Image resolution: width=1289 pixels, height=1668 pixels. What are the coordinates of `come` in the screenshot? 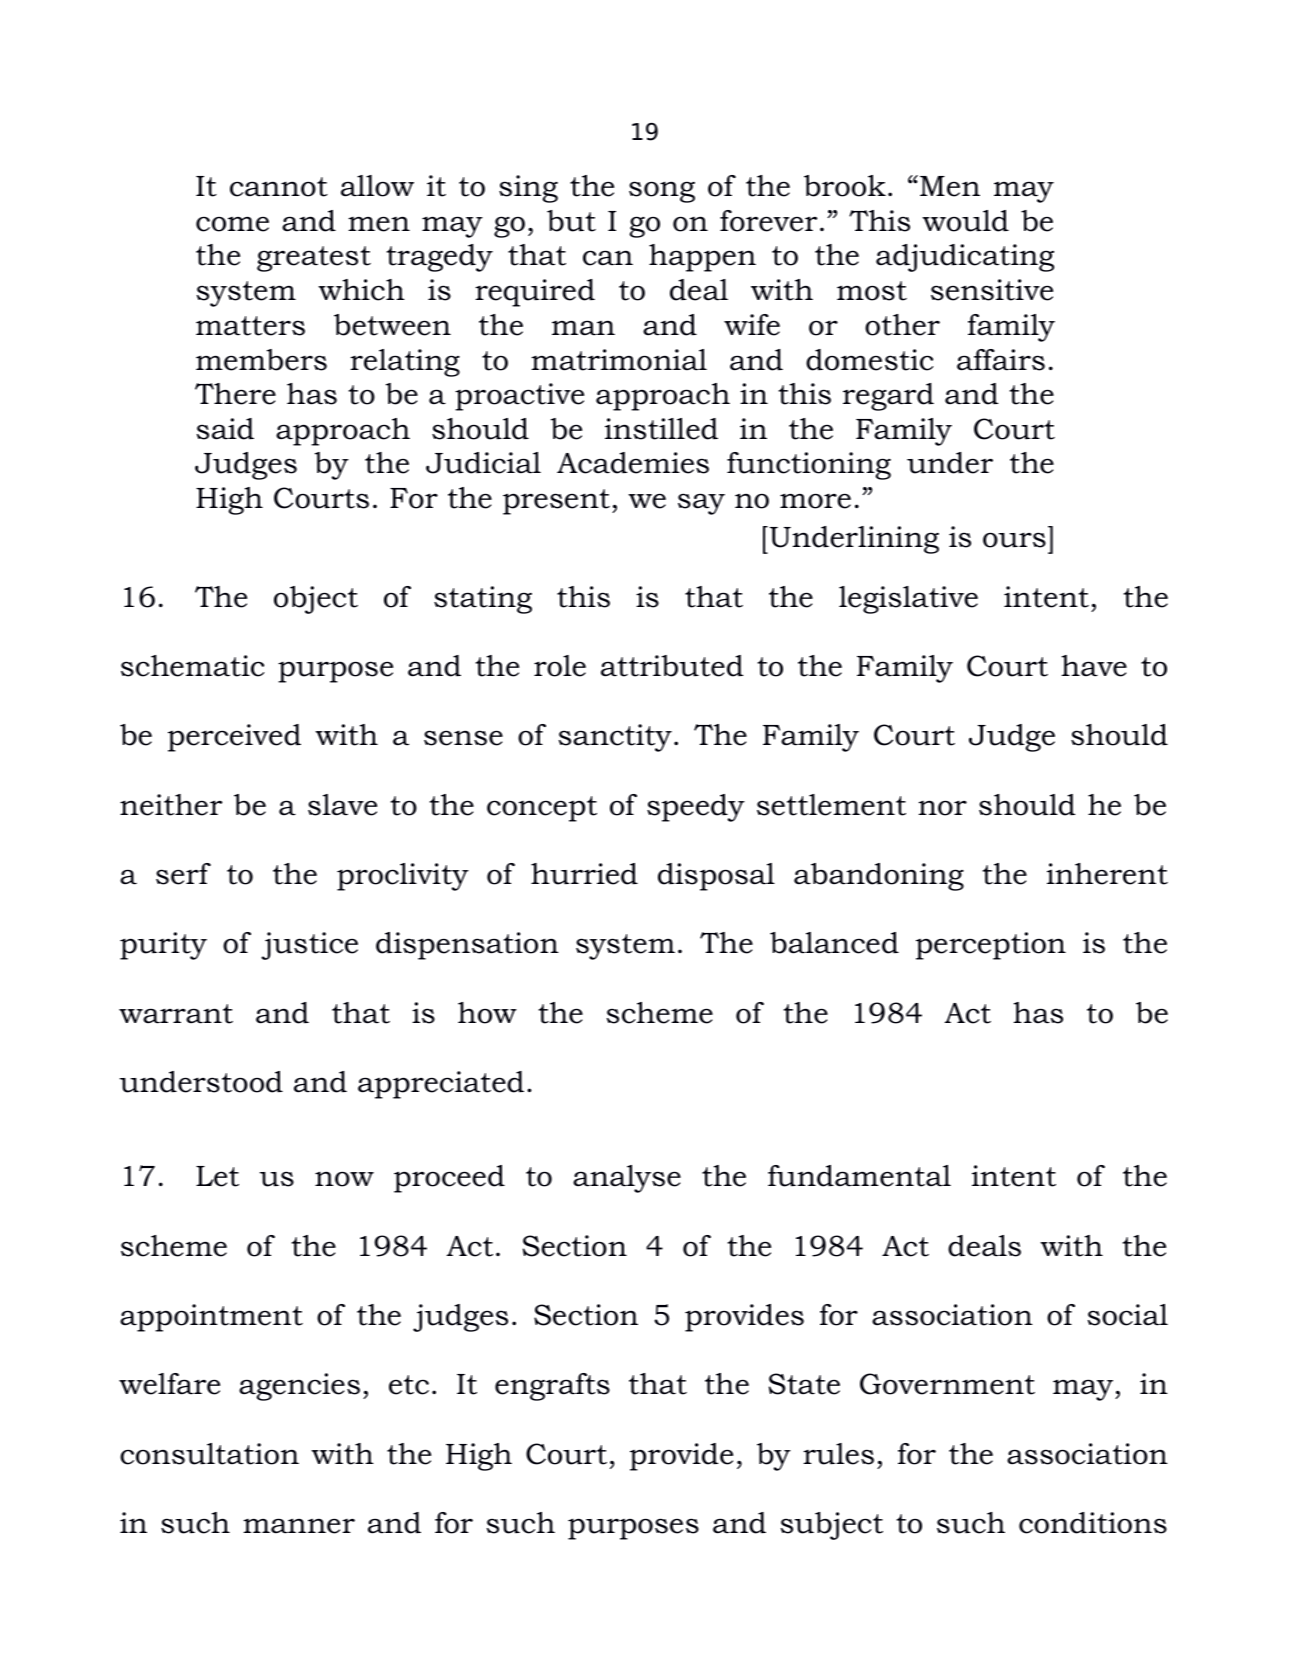 It's located at (232, 224).
